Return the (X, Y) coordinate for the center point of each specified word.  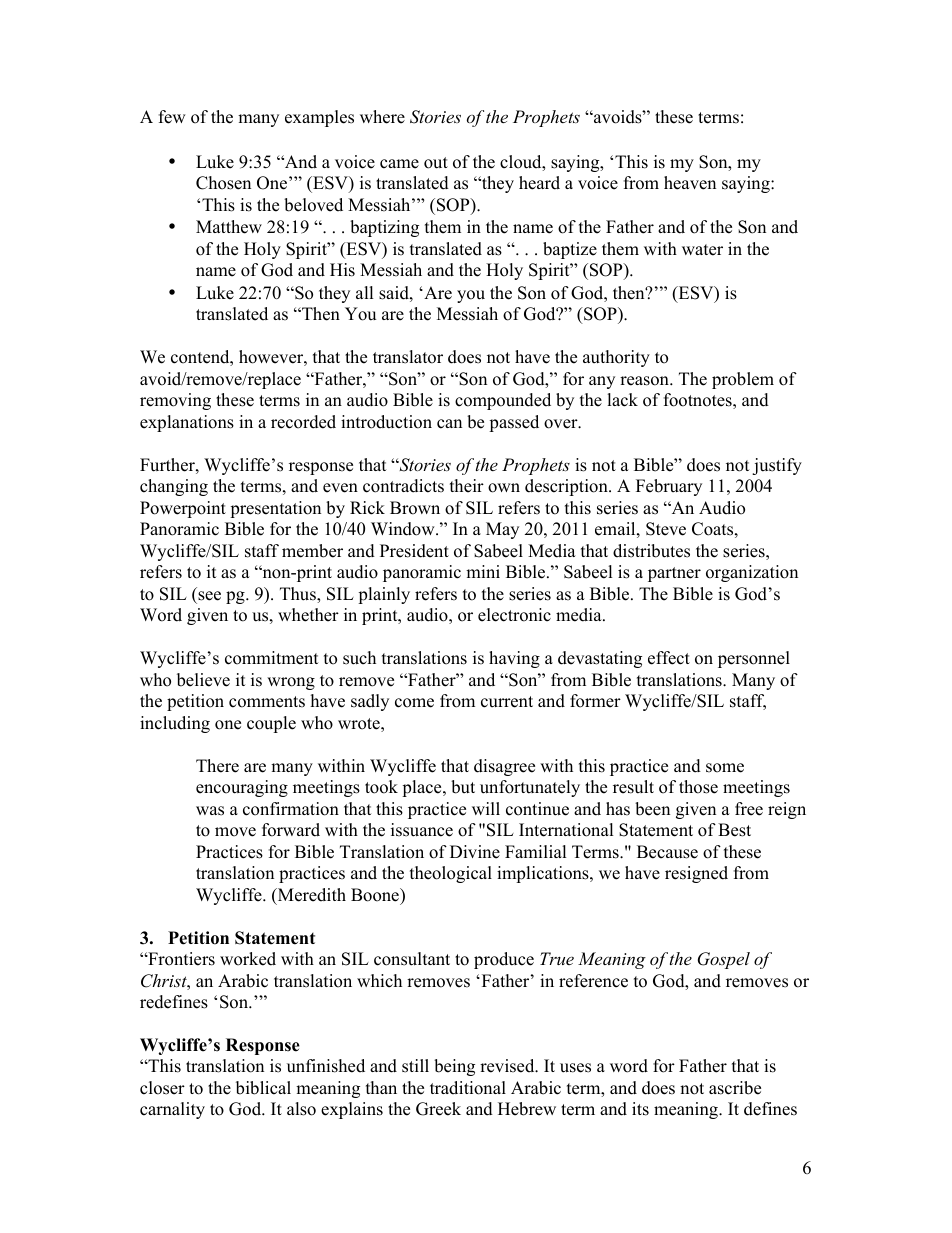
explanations (187, 423)
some (725, 768)
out (436, 163)
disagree (504, 767)
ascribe (735, 1088)
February (669, 487)
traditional (468, 1088)
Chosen (223, 183)
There (217, 766)
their (467, 486)
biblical (263, 1088)
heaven (690, 183)
